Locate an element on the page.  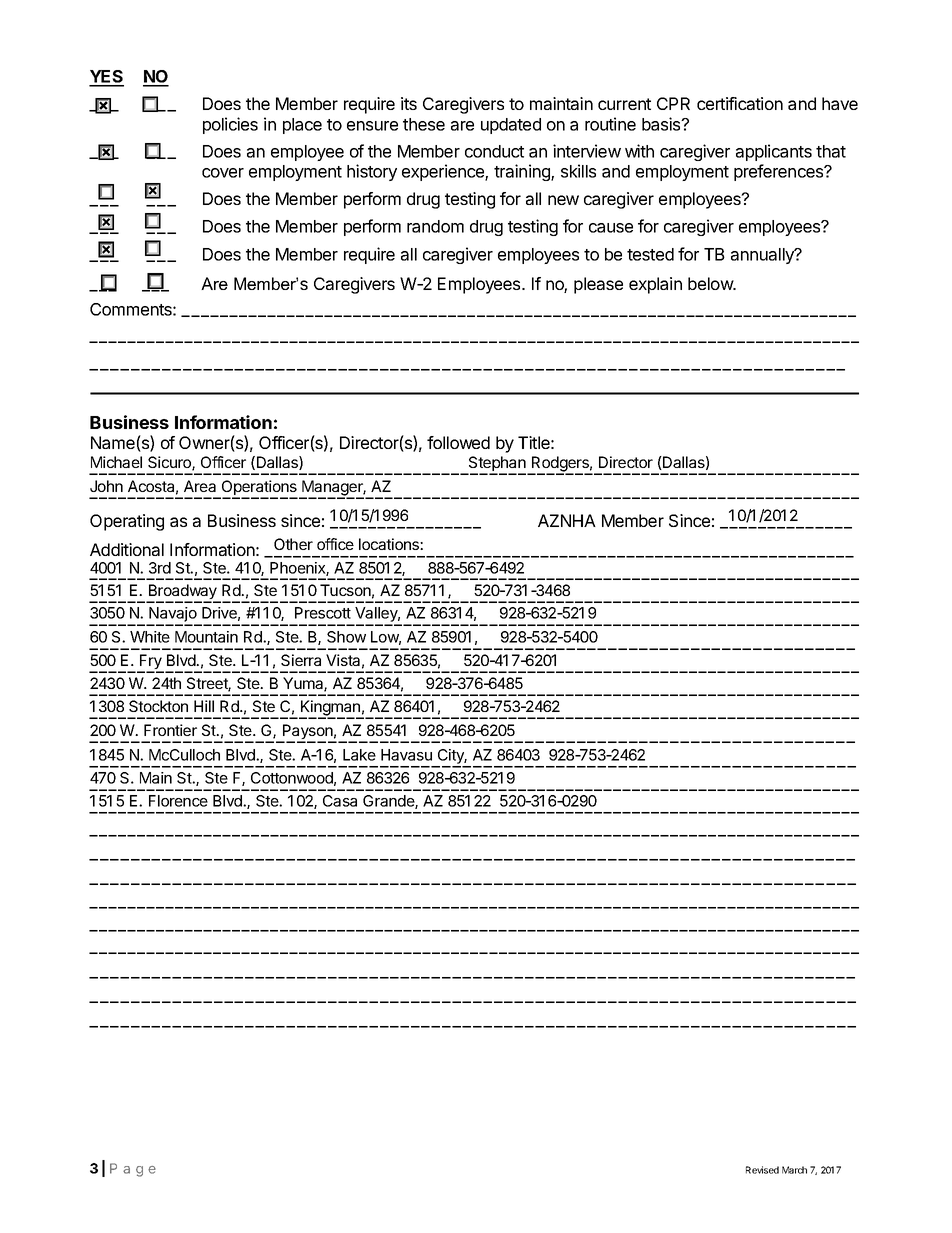
March is located at coordinates (794, 1170).
